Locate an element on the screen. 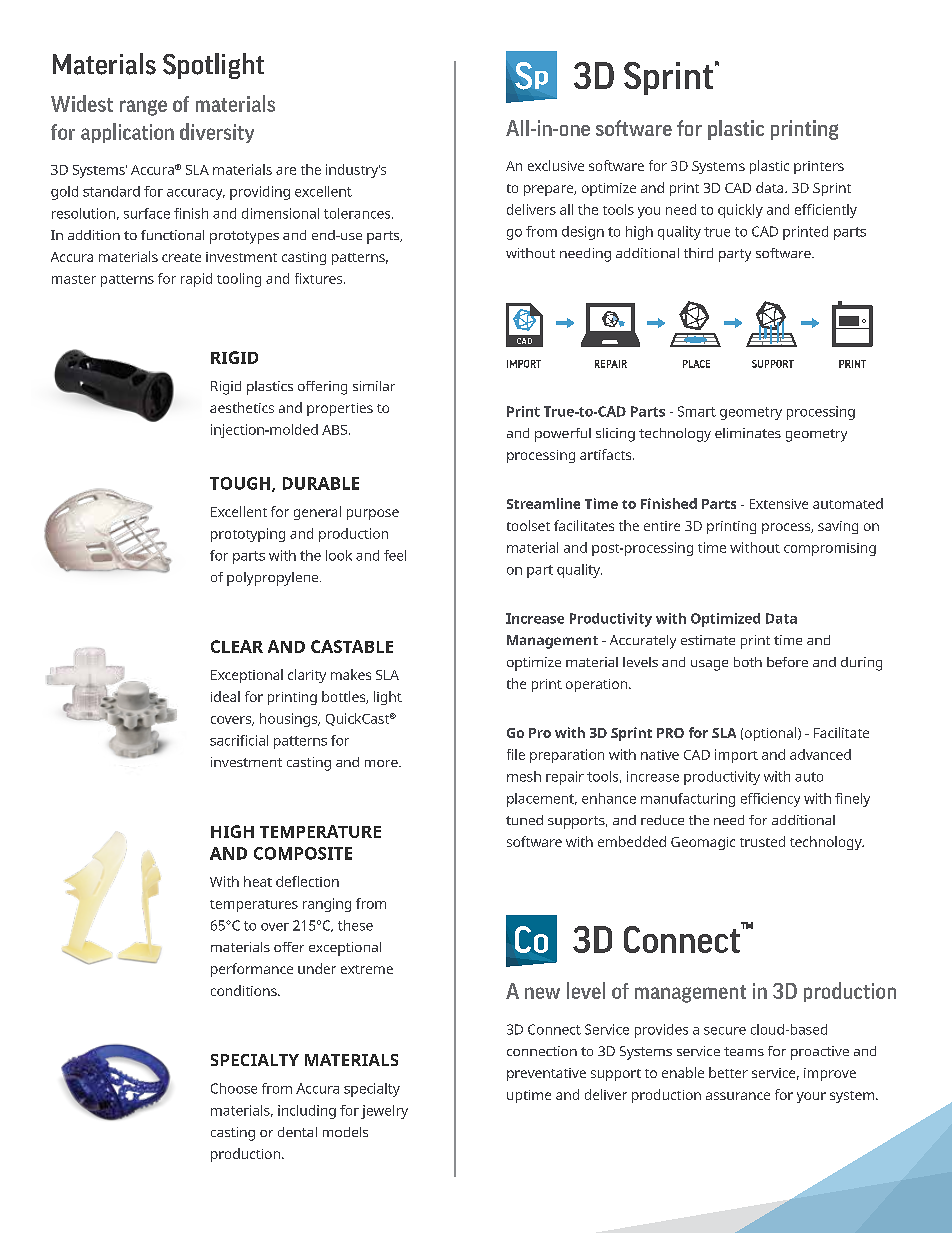 The height and width of the screenshot is (1233, 952). feel is located at coordinates (395, 555).
